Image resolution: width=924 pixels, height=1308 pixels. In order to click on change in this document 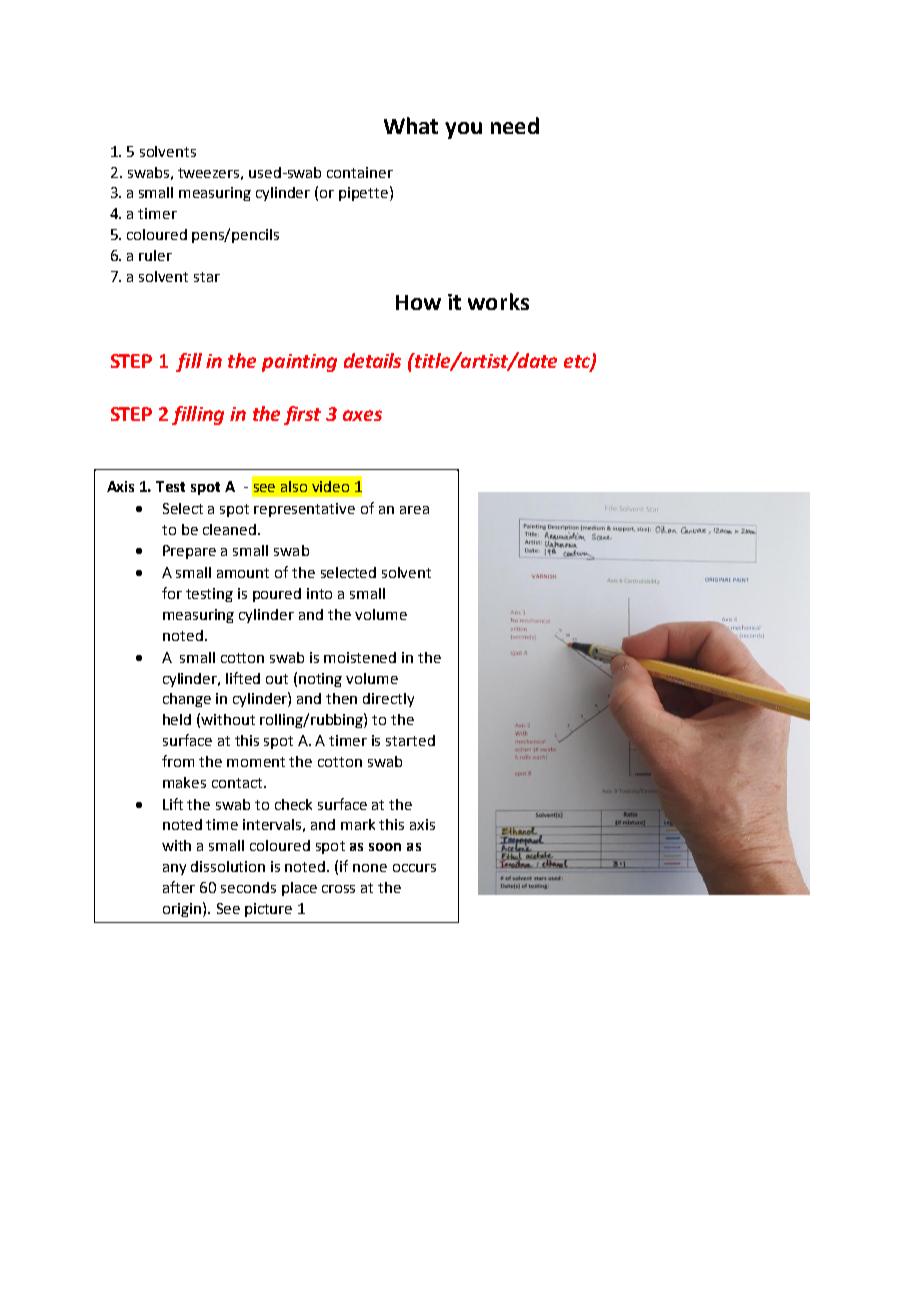, I will do `click(187, 700)`.
